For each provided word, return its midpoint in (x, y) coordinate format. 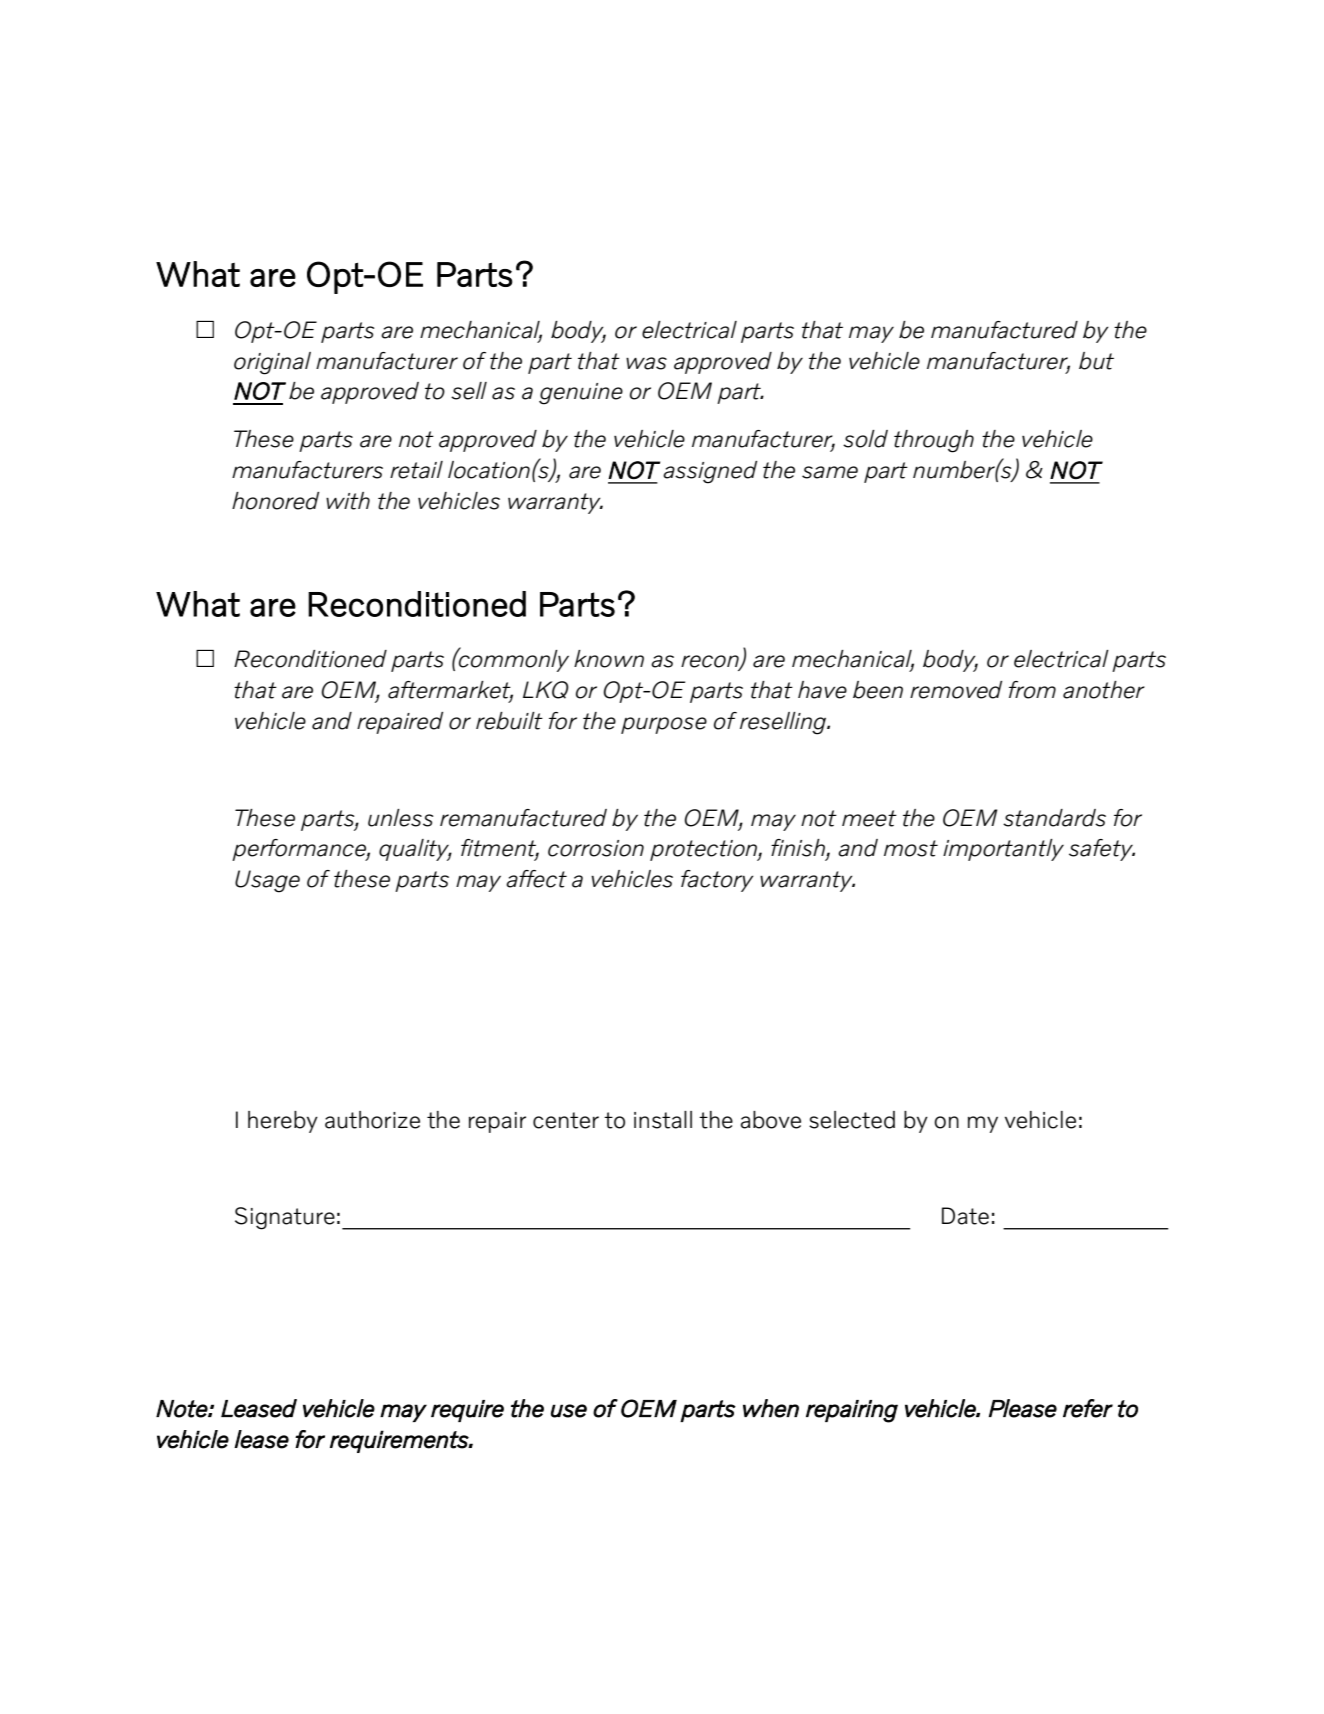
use (569, 1411)
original (272, 363)
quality (415, 850)
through (934, 441)
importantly (1003, 850)
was (646, 363)
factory (717, 881)
